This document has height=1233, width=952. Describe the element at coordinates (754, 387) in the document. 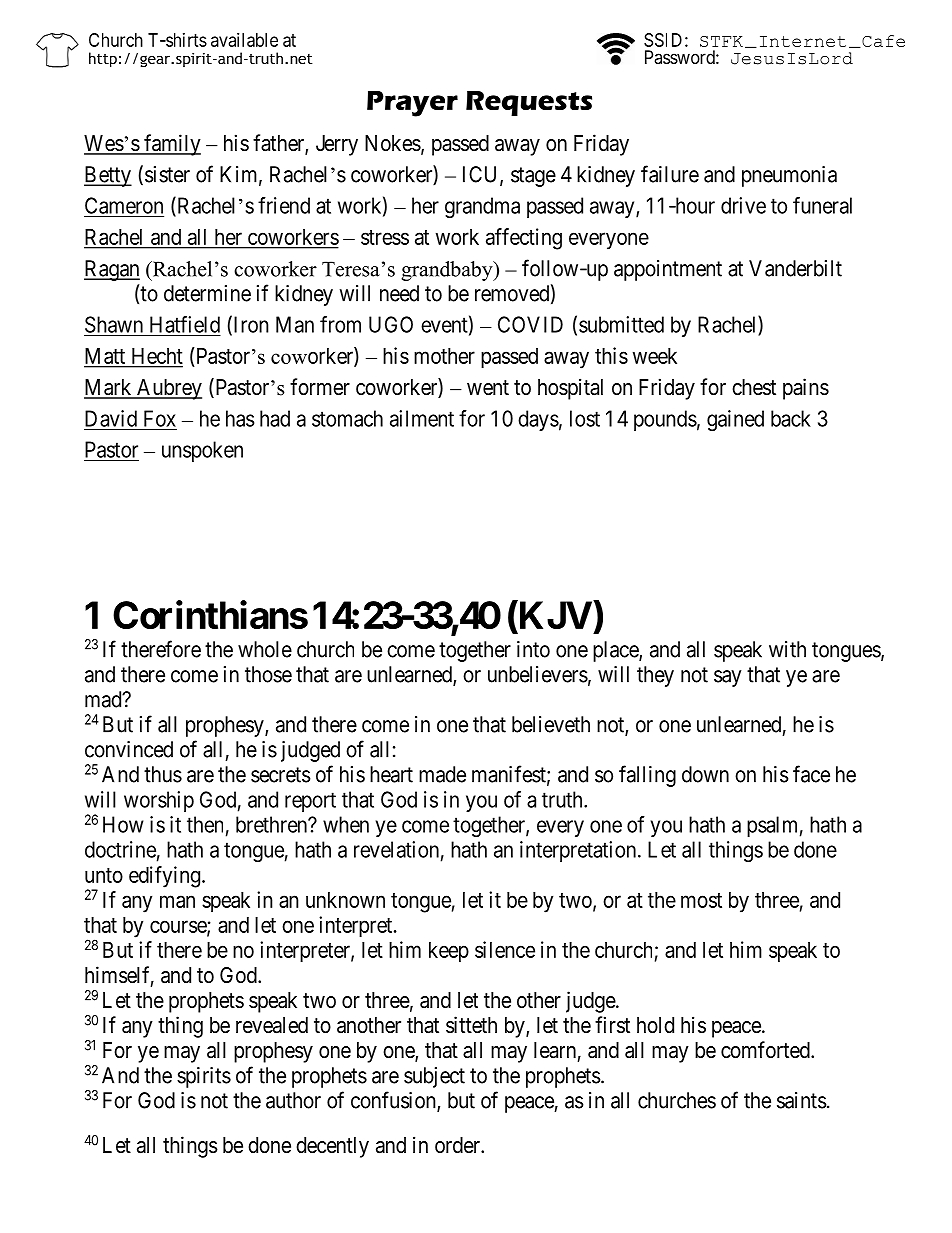

I see `chest` at that location.
